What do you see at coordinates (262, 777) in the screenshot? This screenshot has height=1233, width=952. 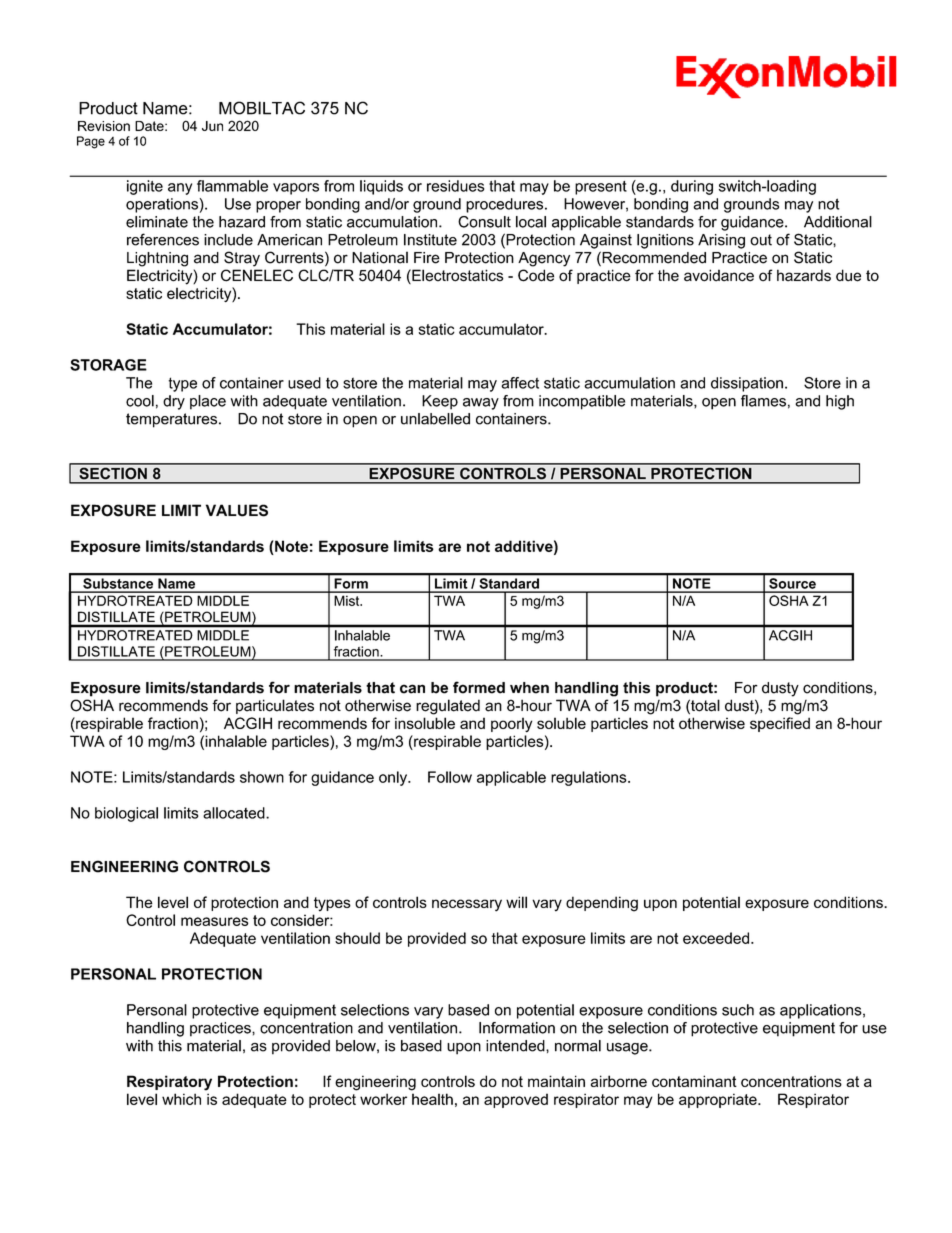 I see `shown` at bounding box center [262, 777].
